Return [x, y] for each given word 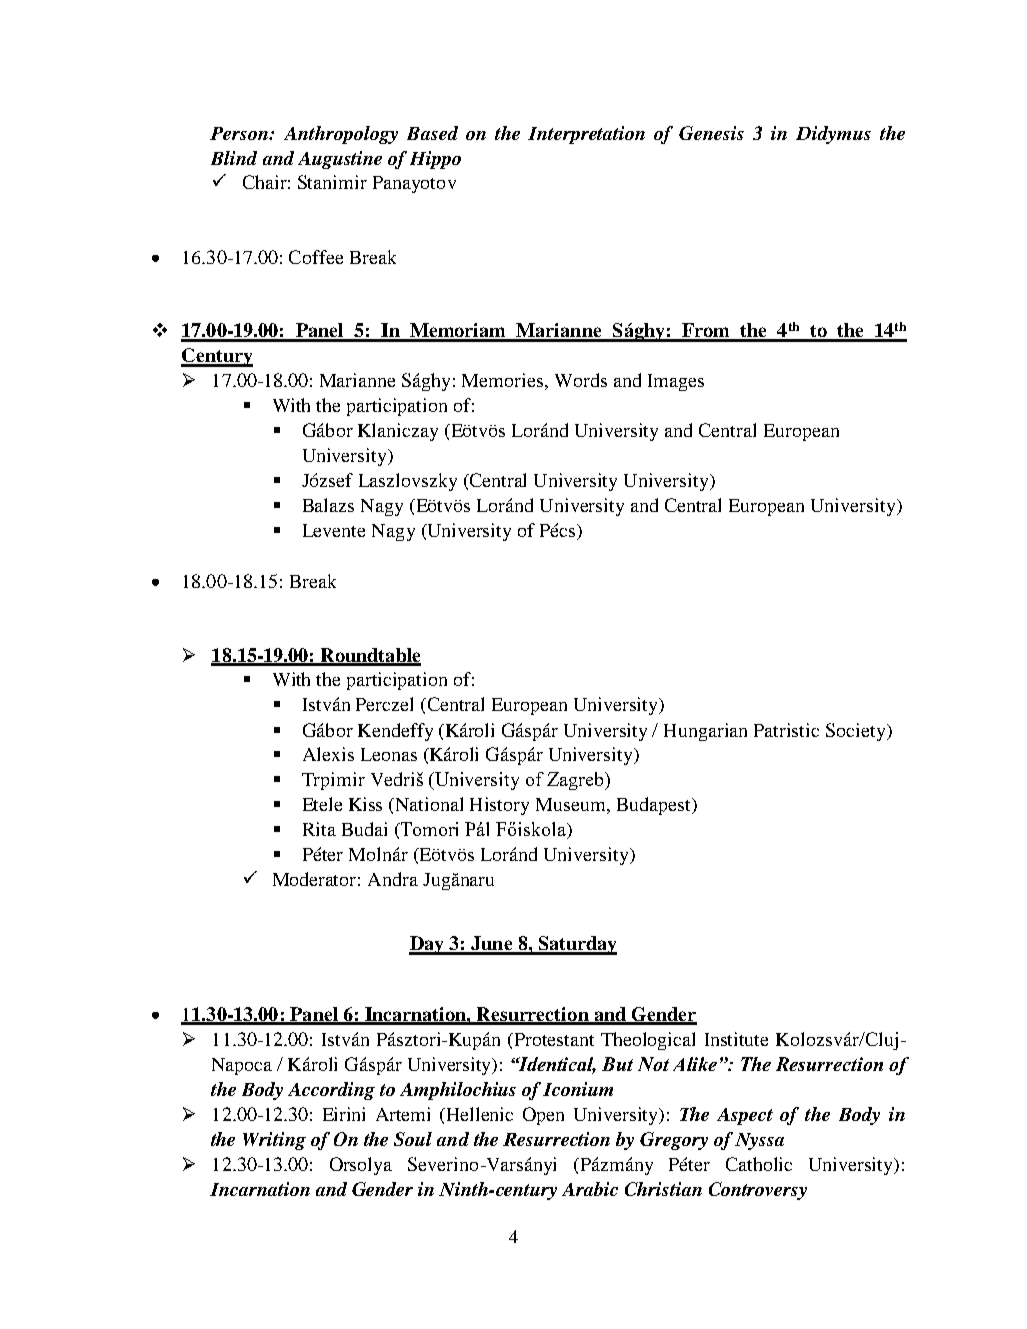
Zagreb [575, 781]
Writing [274, 1141]
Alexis [328, 754]
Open [543, 1116]
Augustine [340, 160]
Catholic [759, 1164]
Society [857, 732]
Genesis [711, 133]
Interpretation [586, 135]
